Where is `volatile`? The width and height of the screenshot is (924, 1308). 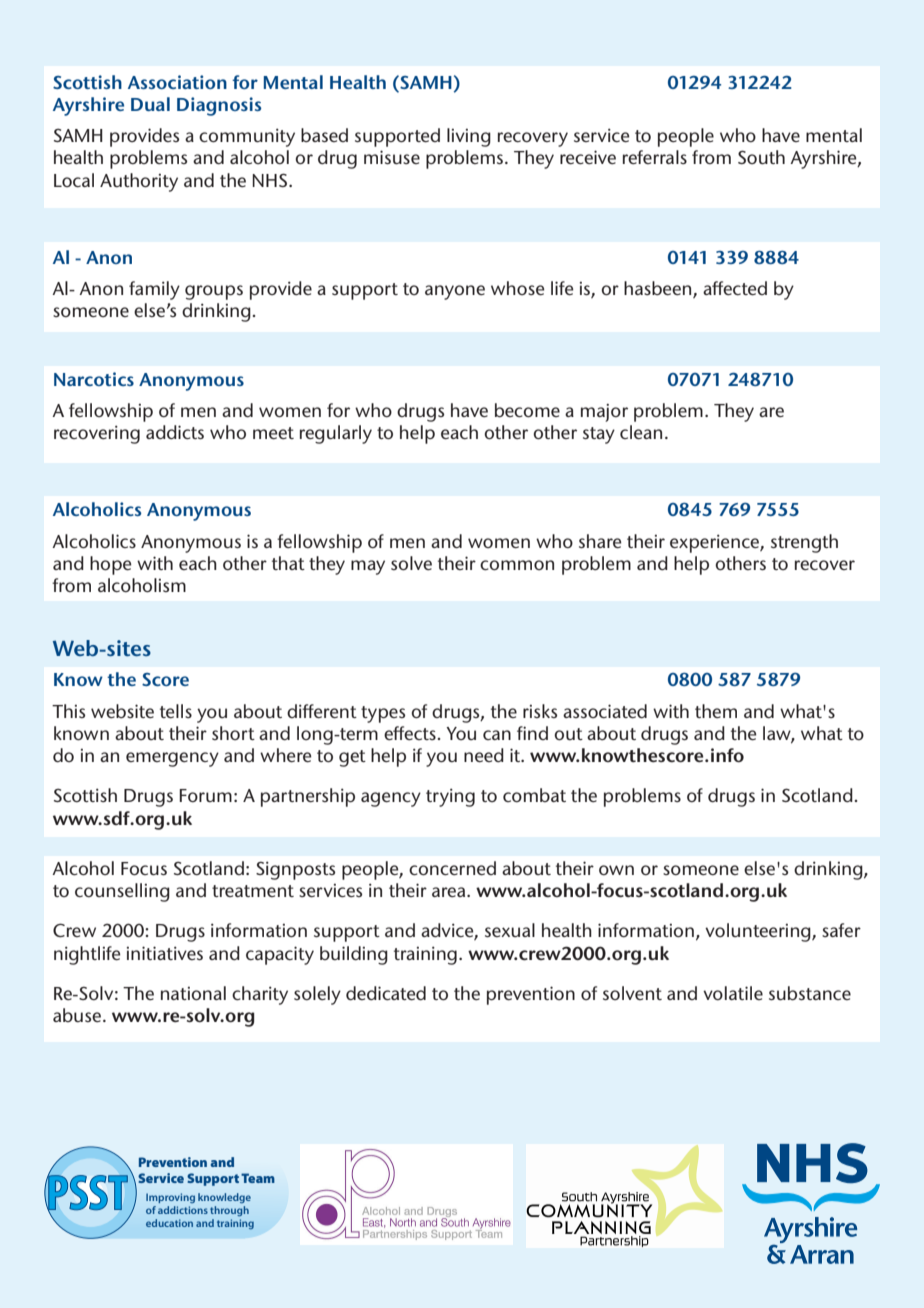 volatile is located at coordinates (733, 993).
